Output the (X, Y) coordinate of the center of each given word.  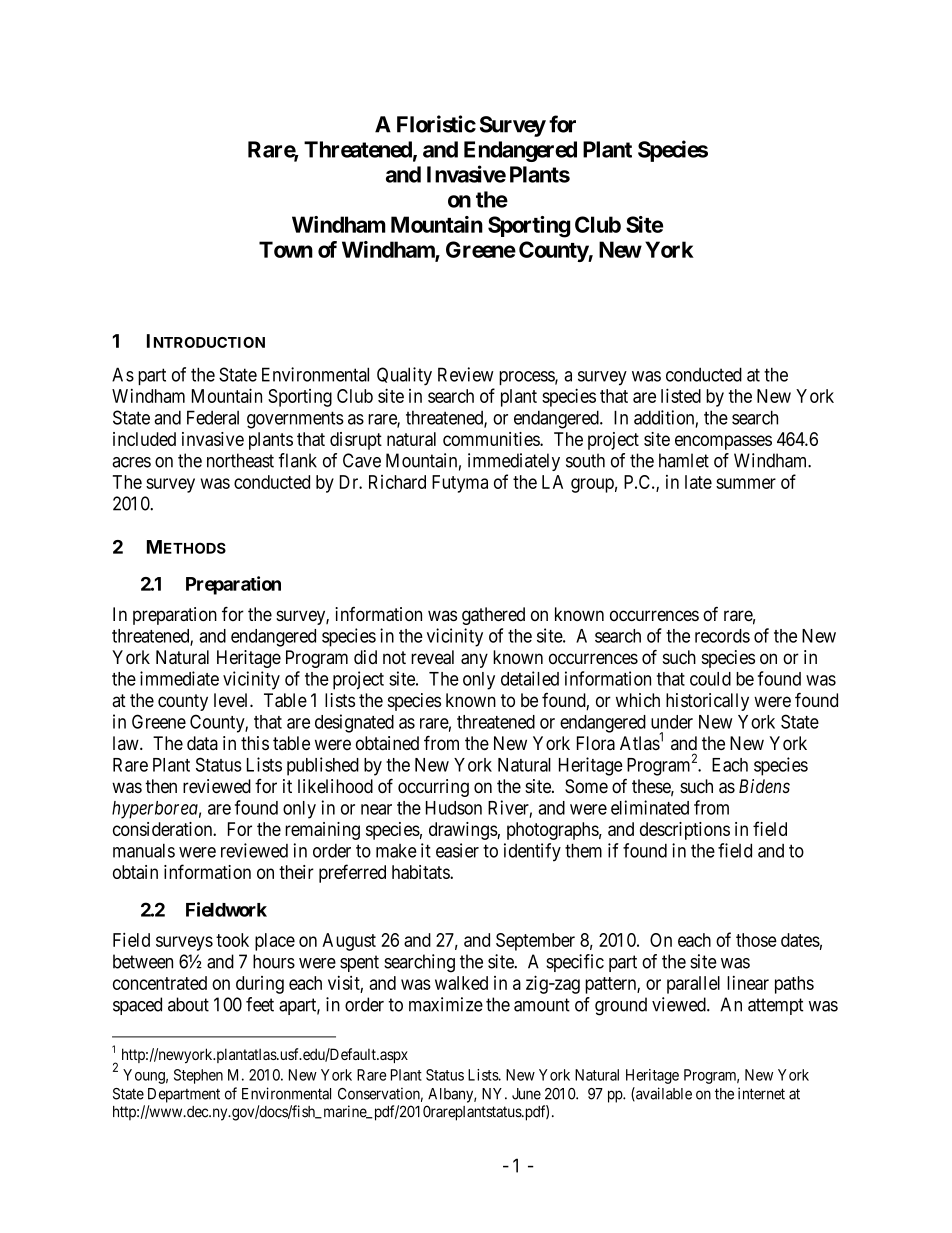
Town (286, 249)
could (710, 679)
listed (681, 395)
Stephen (198, 1076)
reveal (432, 657)
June (526, 1094)
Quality (404, 376)
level (232, 700)
